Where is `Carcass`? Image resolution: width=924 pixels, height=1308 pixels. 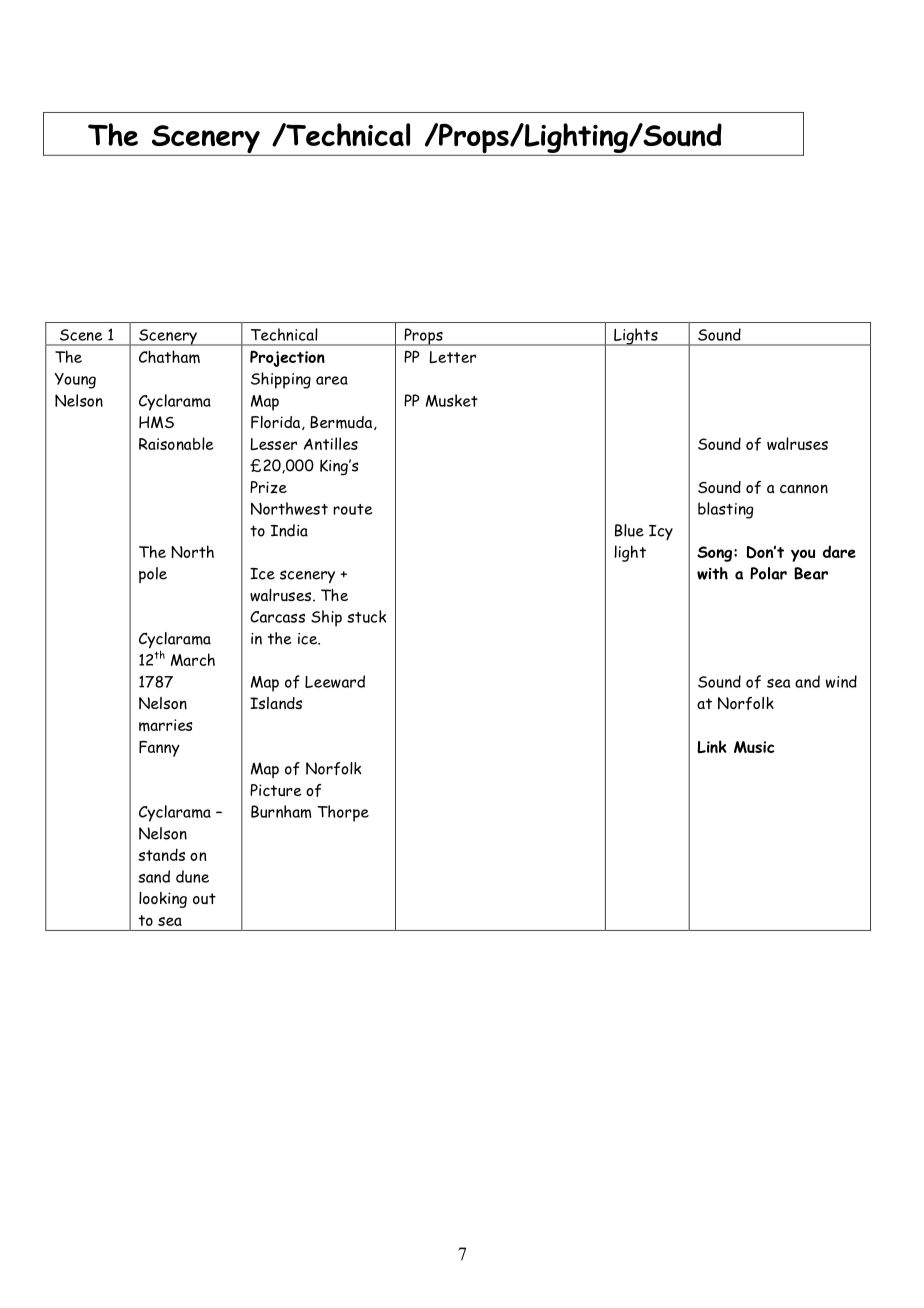
Carcass is located at coordinates (277, 617).
